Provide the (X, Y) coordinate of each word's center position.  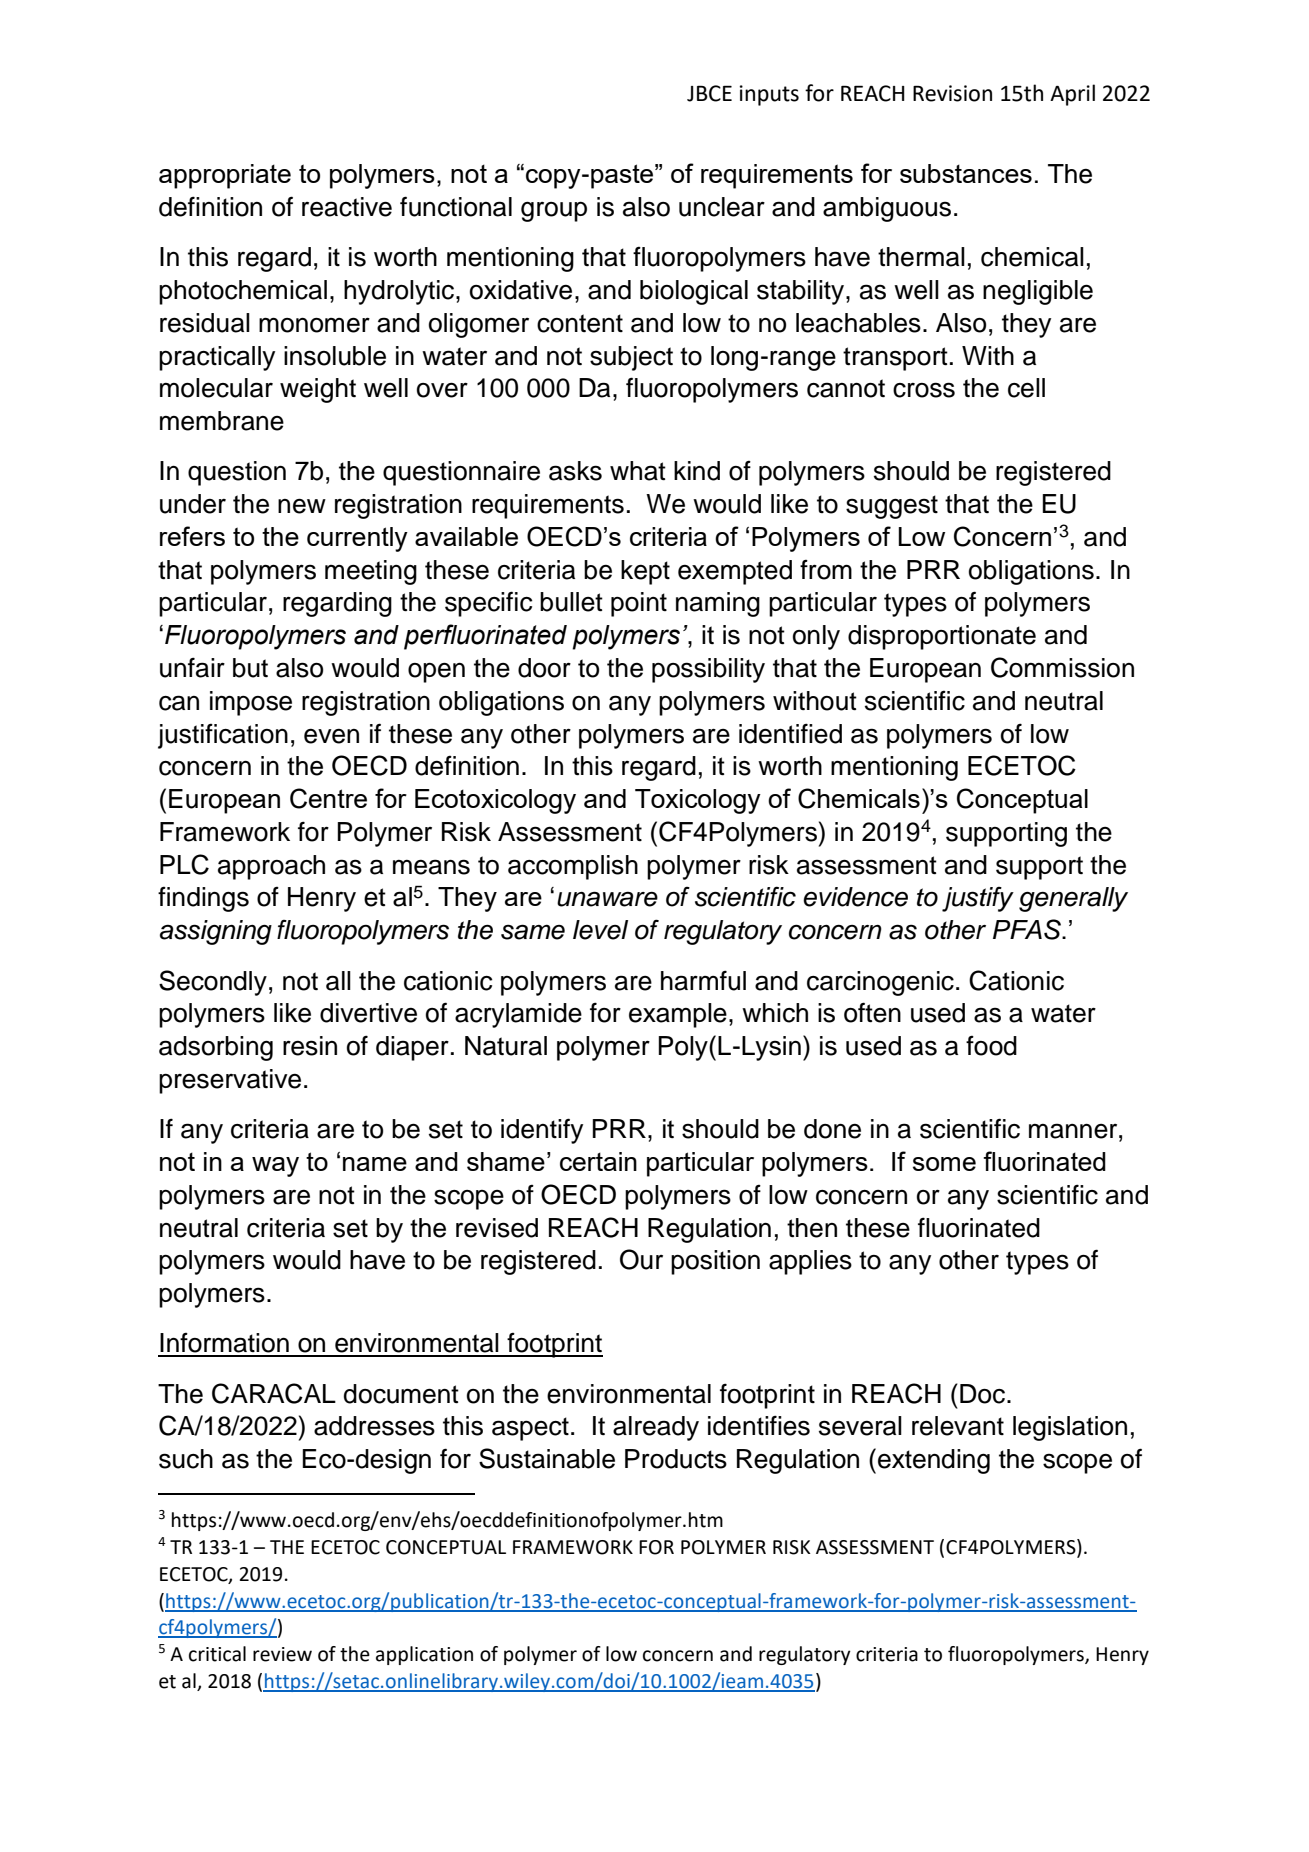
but (250, 668)
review (282, 1654)
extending (934, 1461)
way (275, 1167)
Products (676, 1459)
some (944, 1164)
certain (598, 1161)
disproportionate (942, 637)
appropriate (225, 176)
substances (966, 173)
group (554, 211)
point (639, 604)
